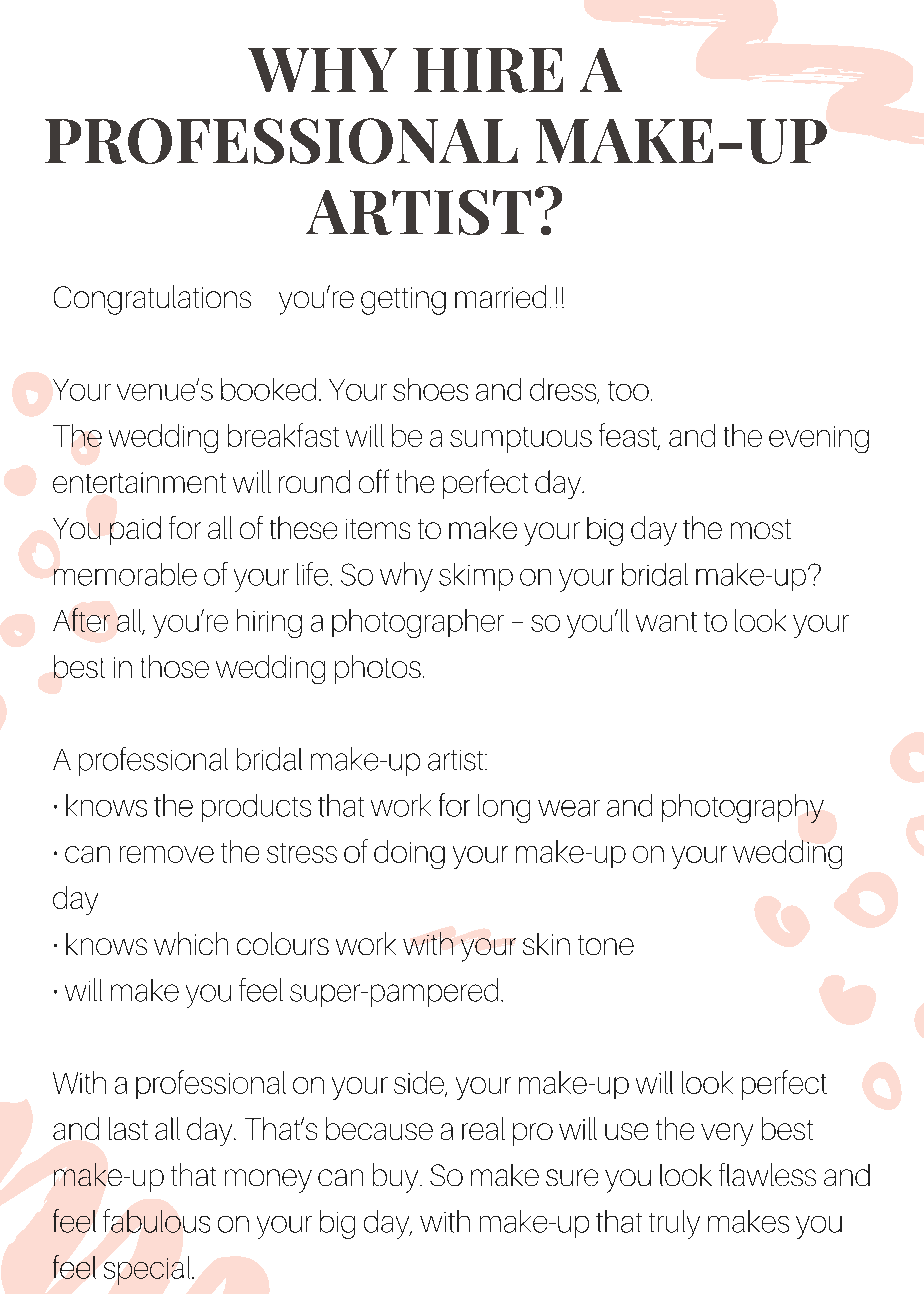 This document has height=1294, width=924. What do you see at coordinates (156, 1221) in the document?
I see `fabulous` at bounding box center [156, 1221].
